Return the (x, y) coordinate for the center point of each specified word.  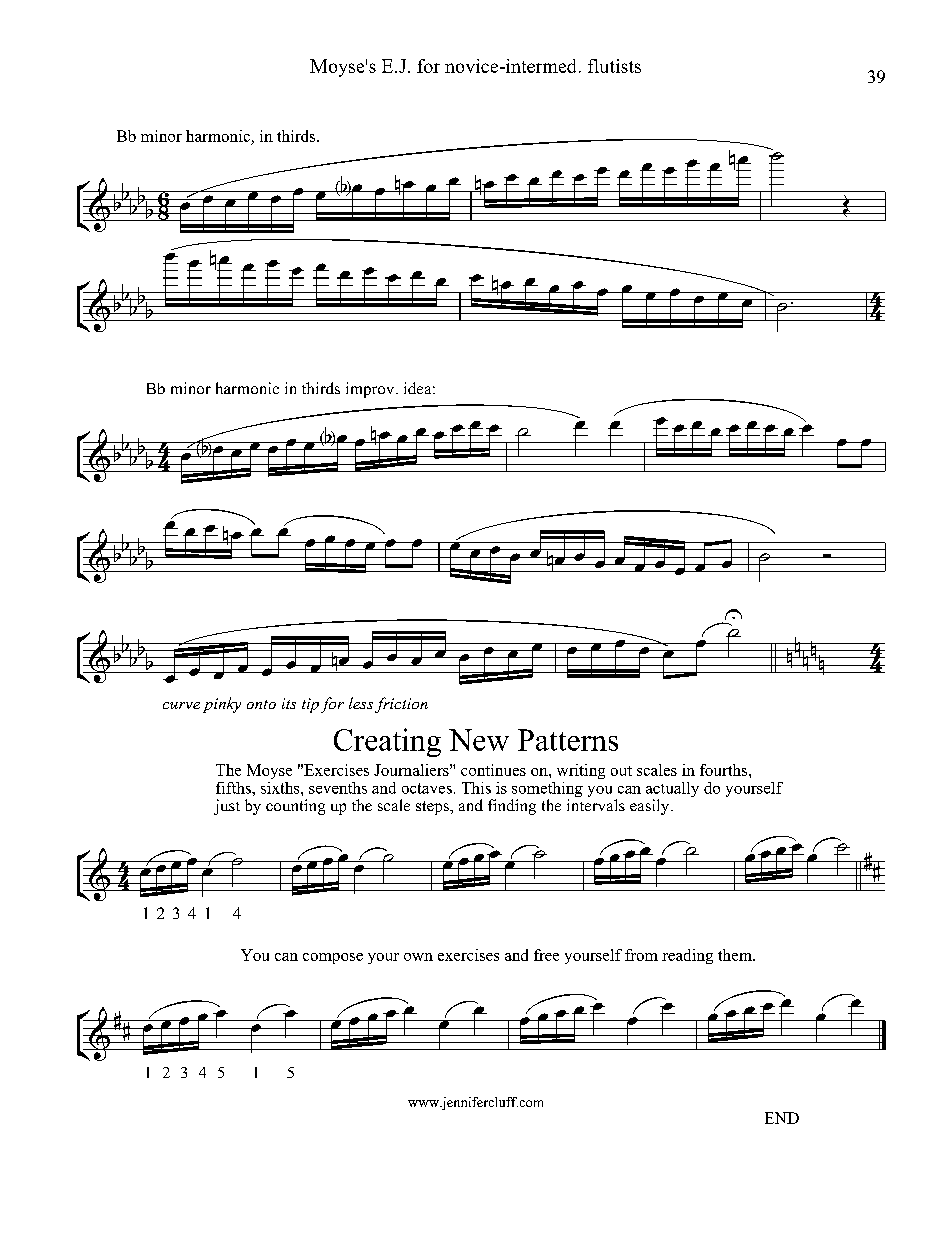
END (782, 1118)
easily (651, 807)
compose (333, 958)
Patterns (568, 740)
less (361, 703)
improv (371, 390)
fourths (725, 770)
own (418, 957)
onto (261, 704)
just (227, 807)
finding (512, 807)
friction (401, 705)
